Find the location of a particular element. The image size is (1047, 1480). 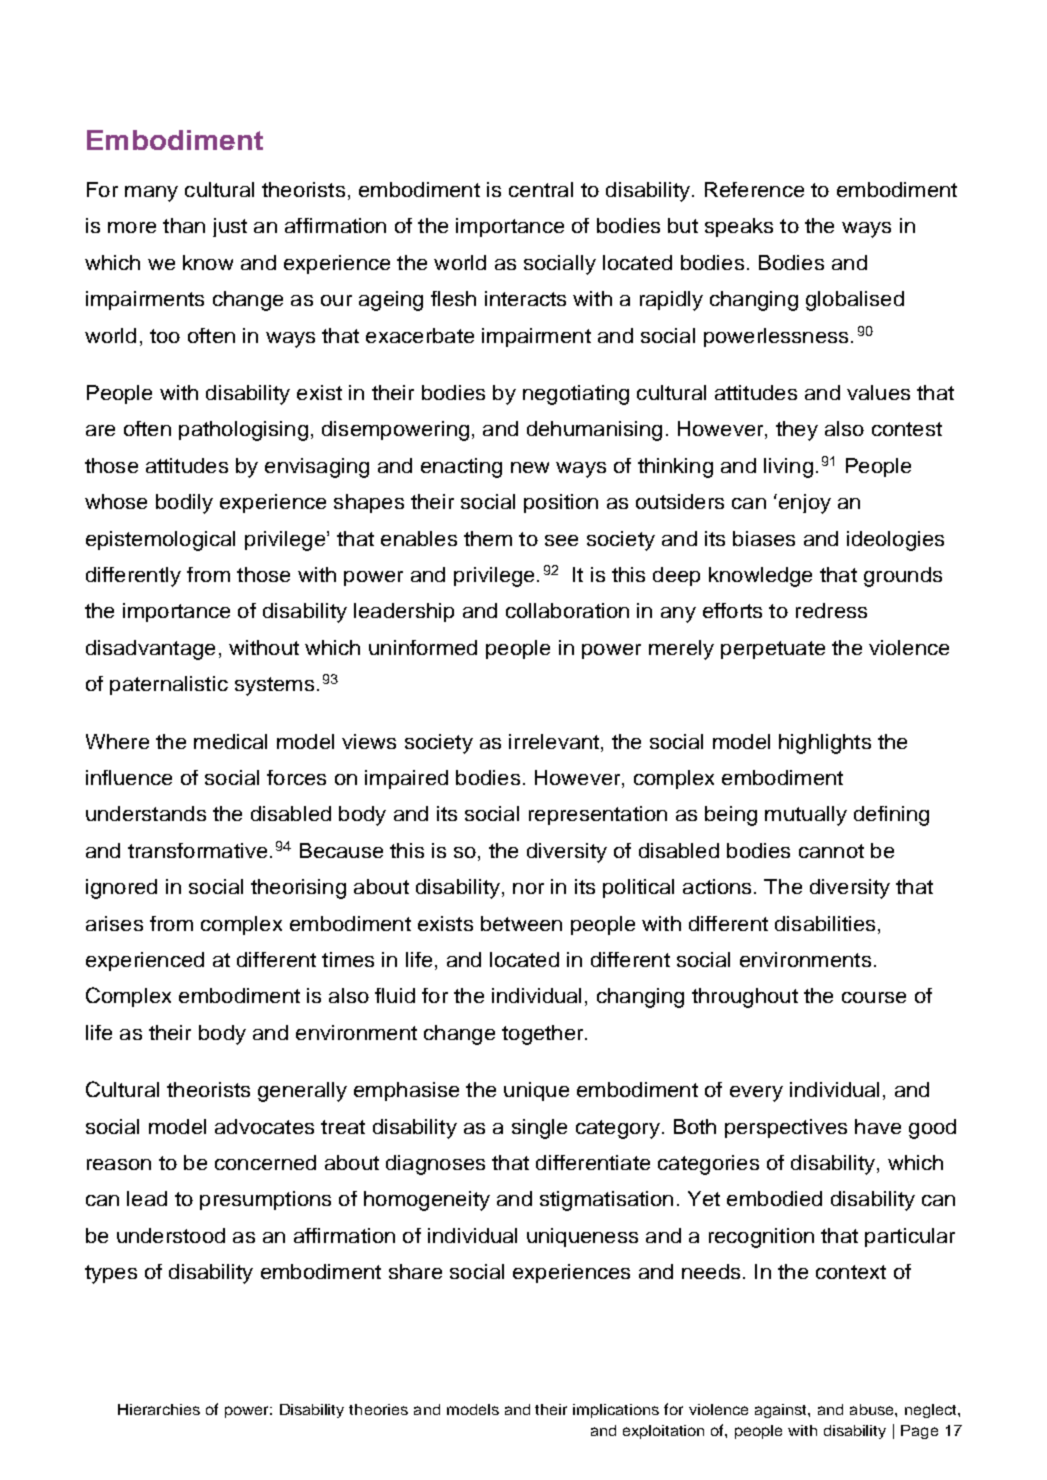

enjoy is located at coordinates (803, 504).
